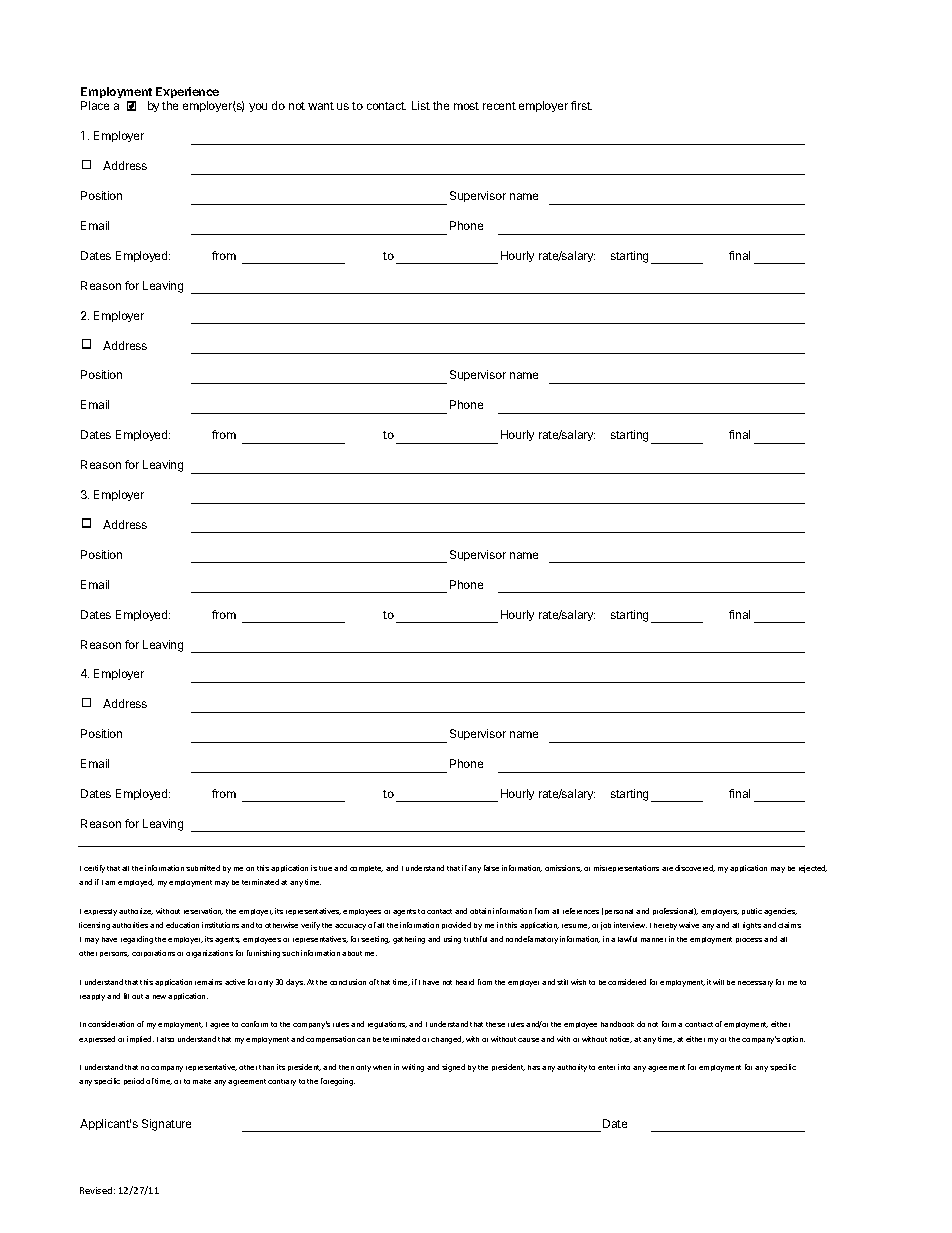 The height and width of the screenshot is (1233, 952). What do you see at coordinates (203, 868) in the screenshot?
I see `submitted` at bounding box center [203, 868].
